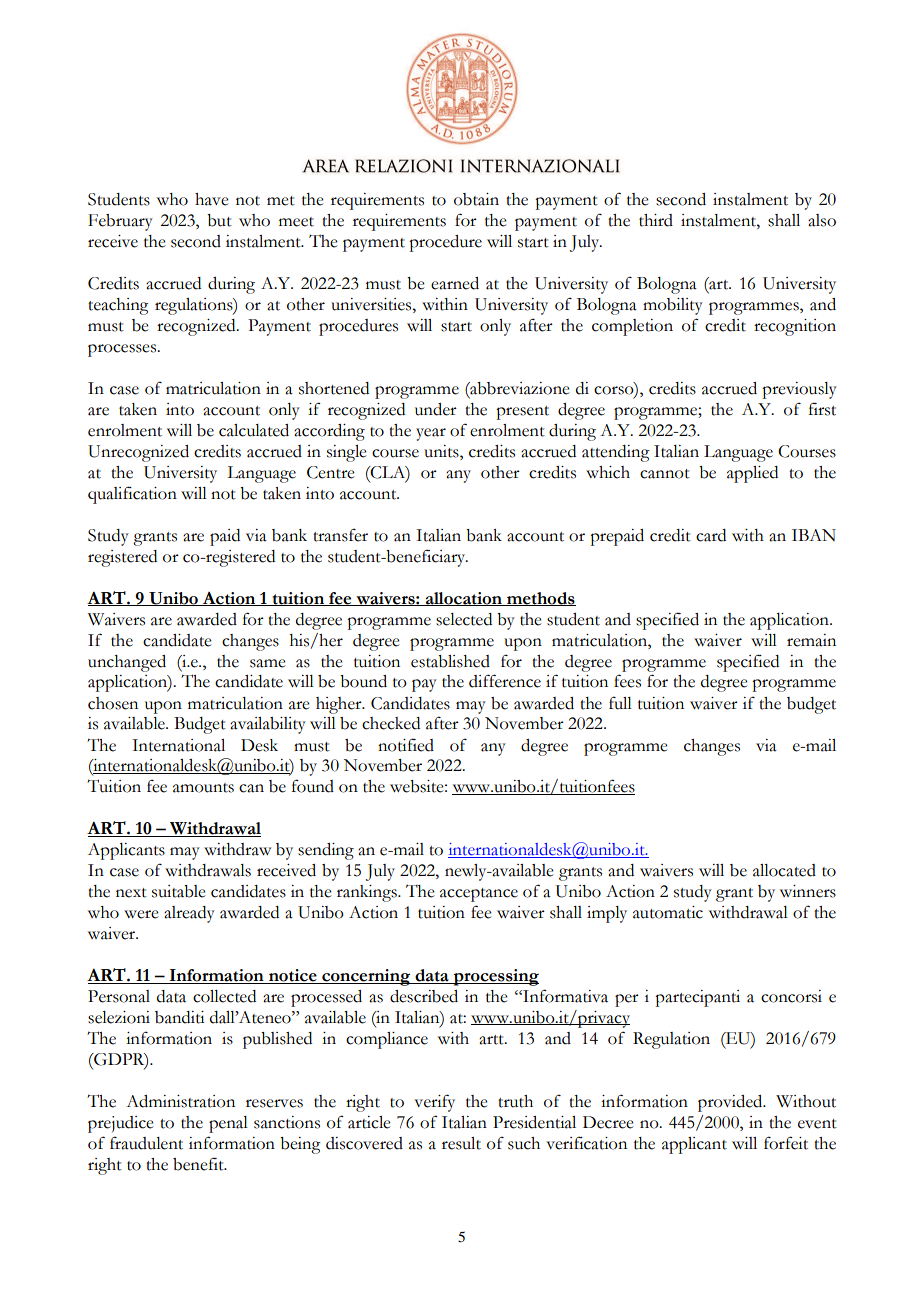 The width and height of the image is (924, 1308). I want to click on but, so click(219, 220).
